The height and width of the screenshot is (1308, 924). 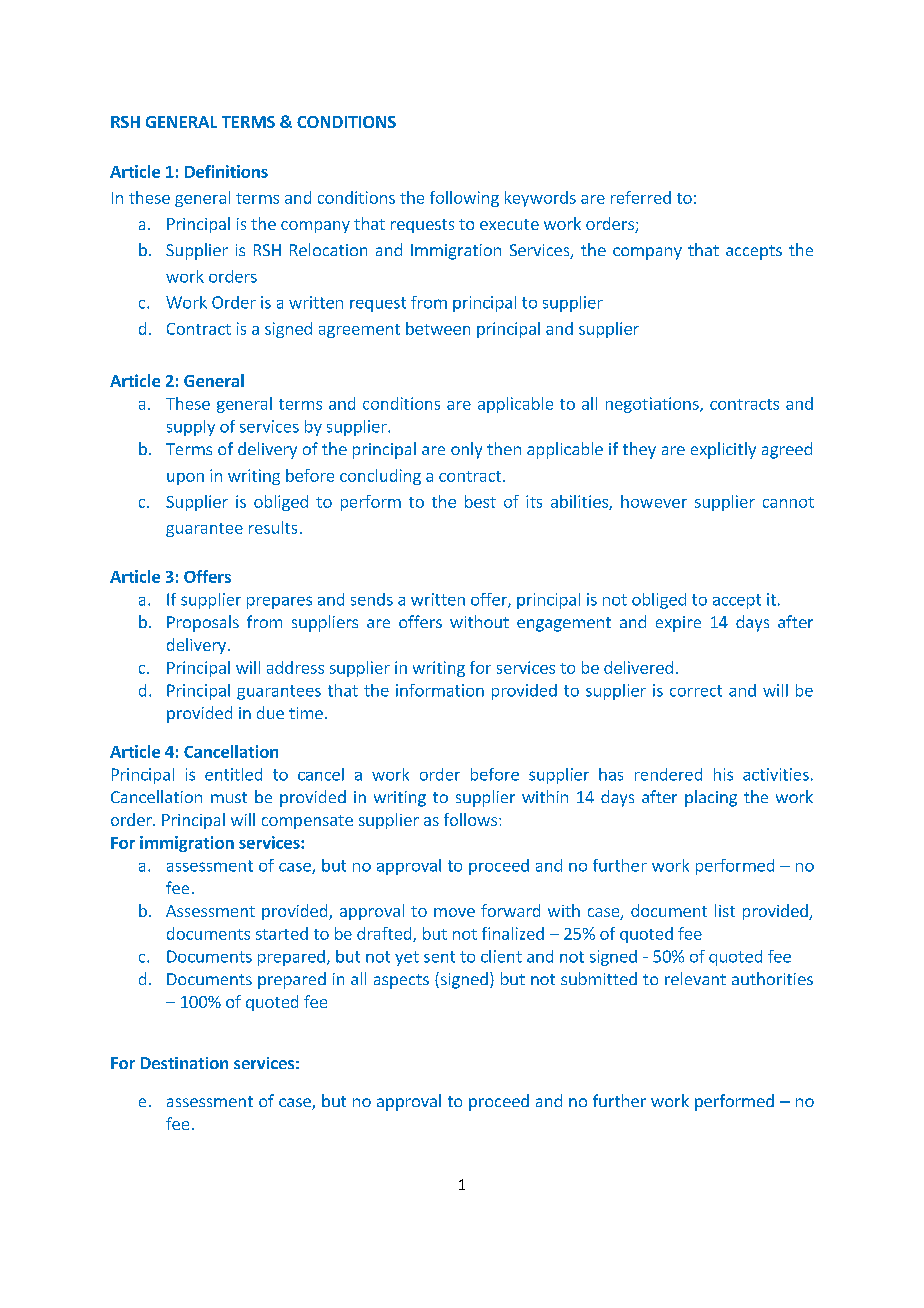 I want to click on follows, so click(x=470, y=819).
